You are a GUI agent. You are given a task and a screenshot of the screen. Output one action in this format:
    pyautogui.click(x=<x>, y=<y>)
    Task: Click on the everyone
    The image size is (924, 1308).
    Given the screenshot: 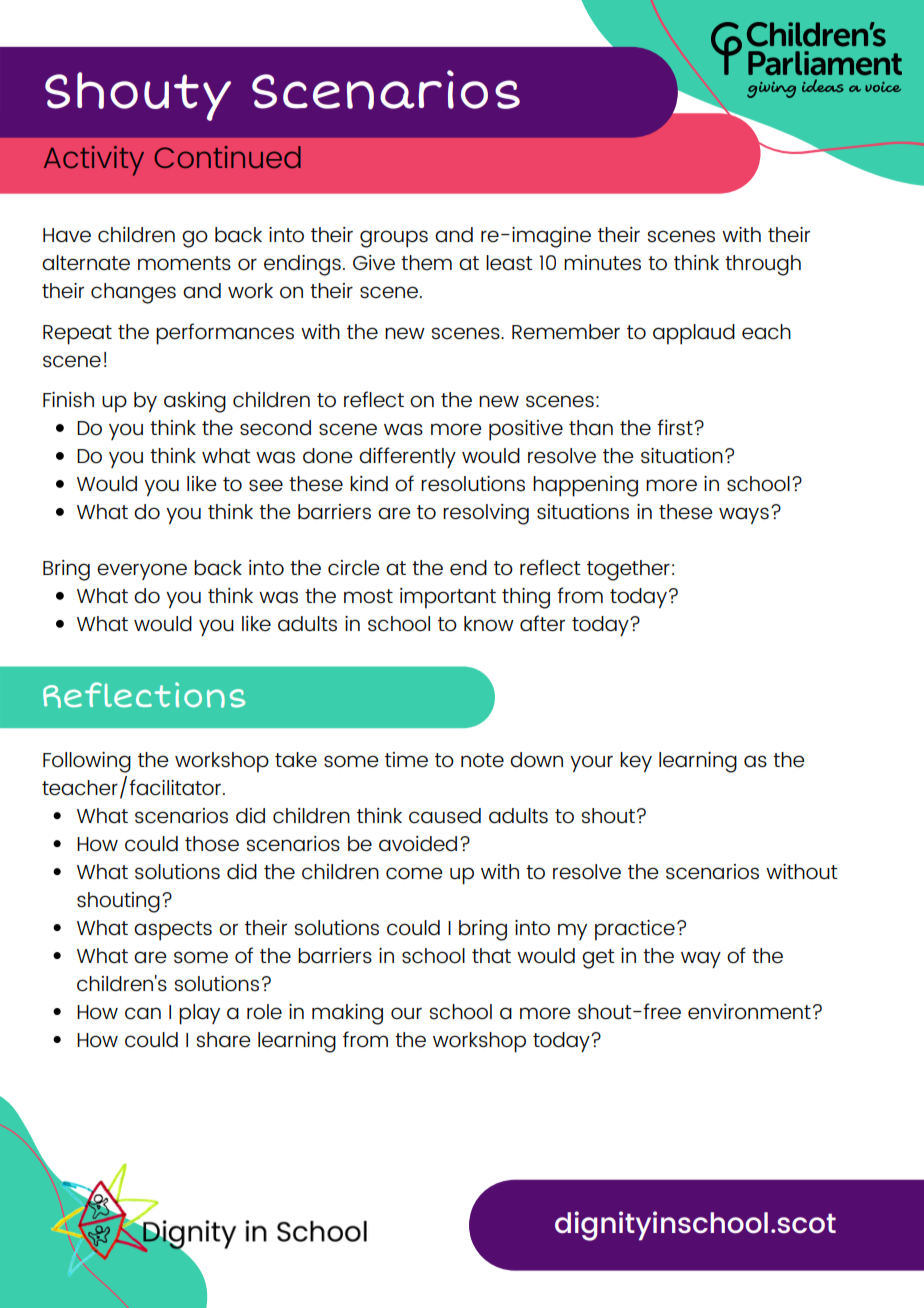 What is the action you would take?
    pyautogui.click(x=142, y=571)
